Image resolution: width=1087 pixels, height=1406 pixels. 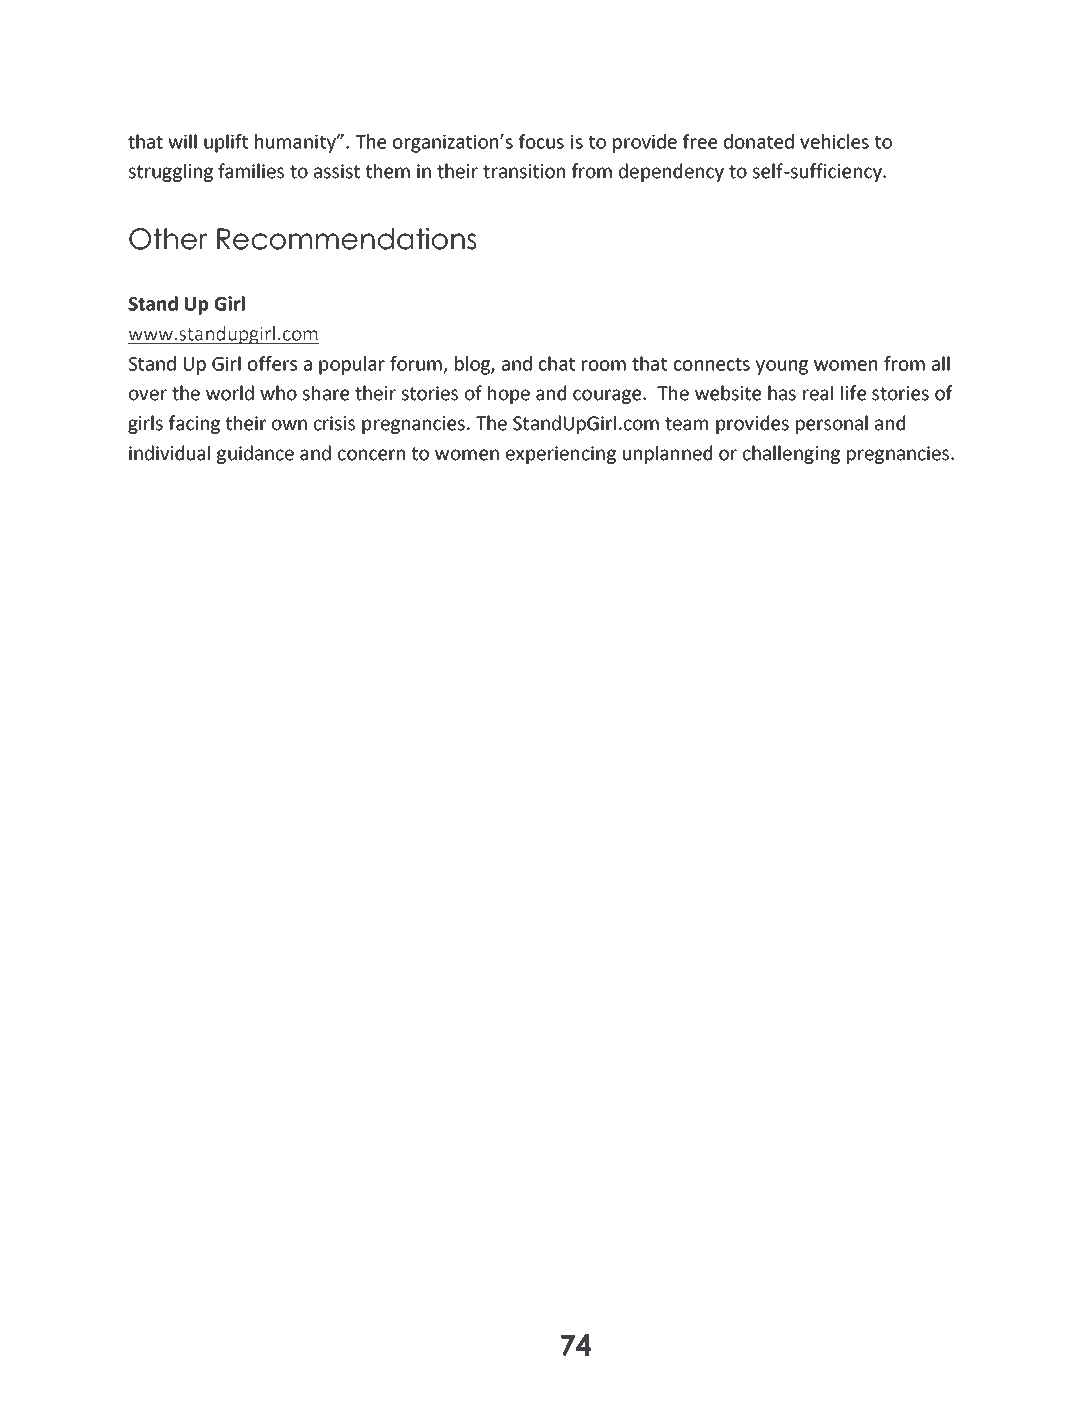 I want to click on blog, so click(x=473, y=365).
